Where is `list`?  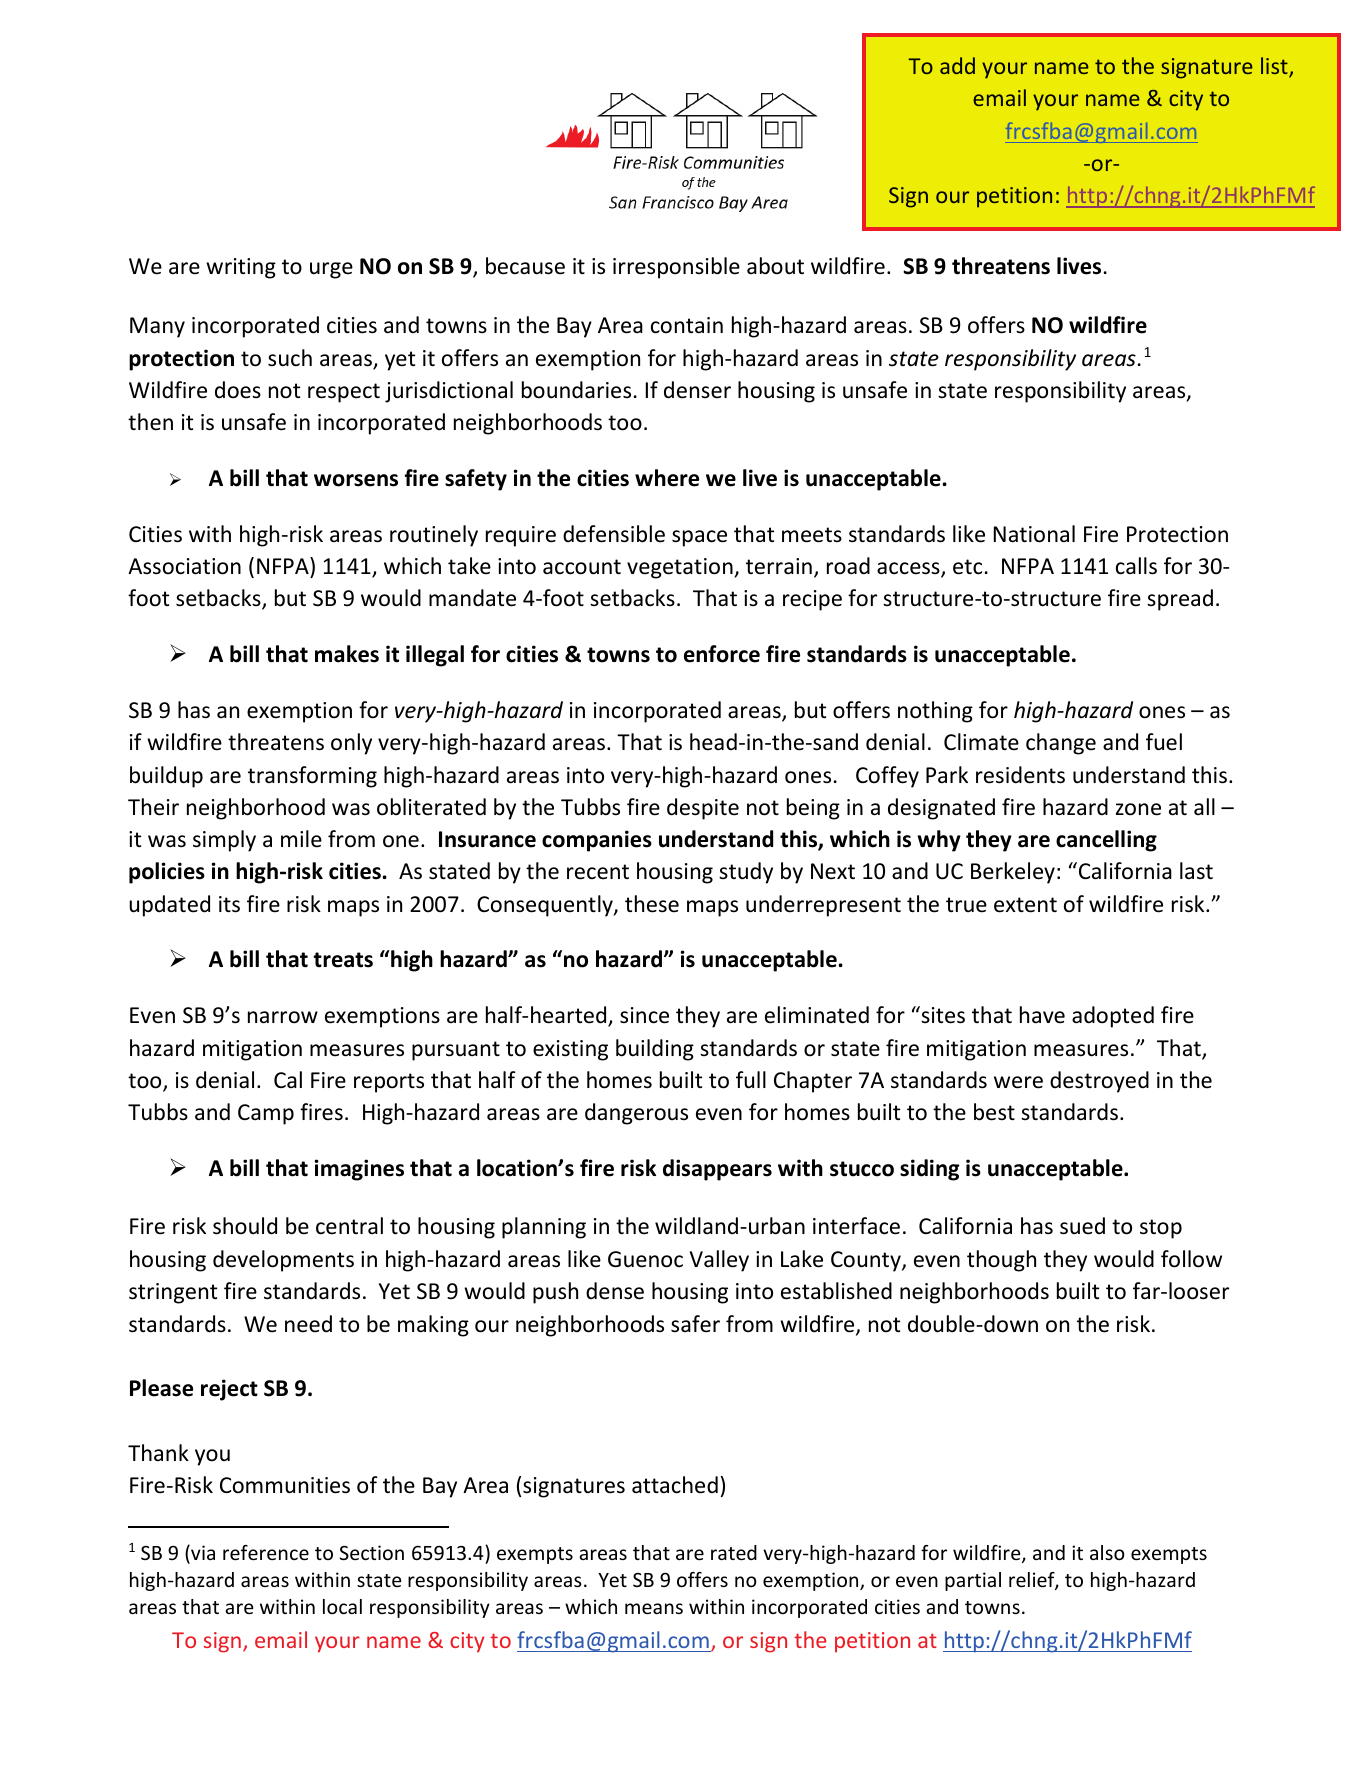
list is located at coordinates (1275, 67).
